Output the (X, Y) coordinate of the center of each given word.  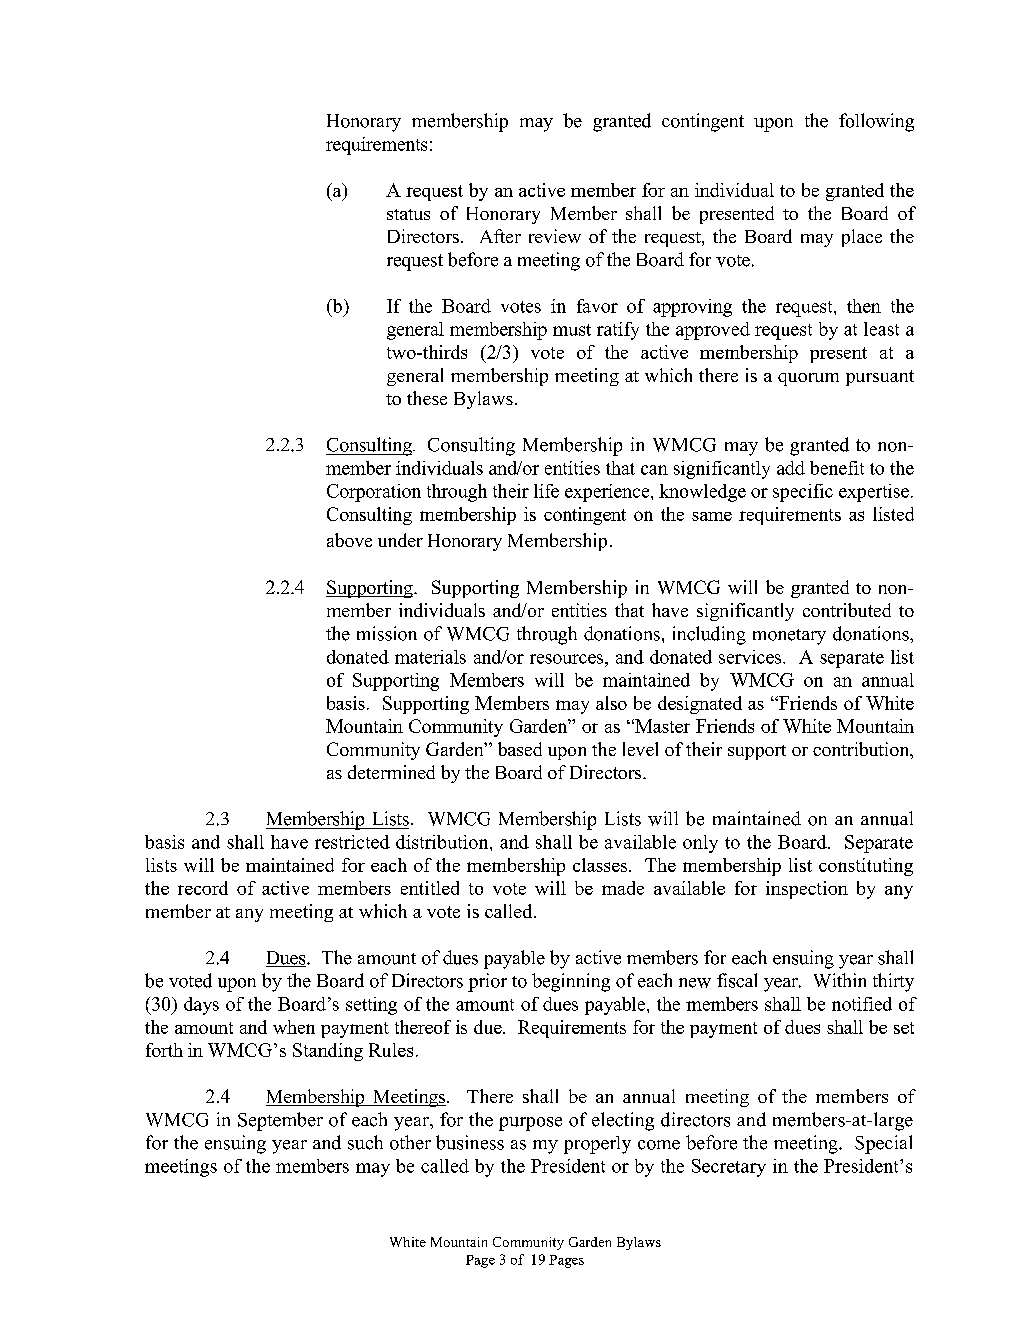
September (280, 1121)
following (876, 122)
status (408, 214)
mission (387, 633)
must (572, 330)
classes (601, 865)
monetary (789, 637)
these (427, 398)
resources (568, 659)
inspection (807, 890)
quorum (808, 379)
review (555, 236)
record (203, 888)
